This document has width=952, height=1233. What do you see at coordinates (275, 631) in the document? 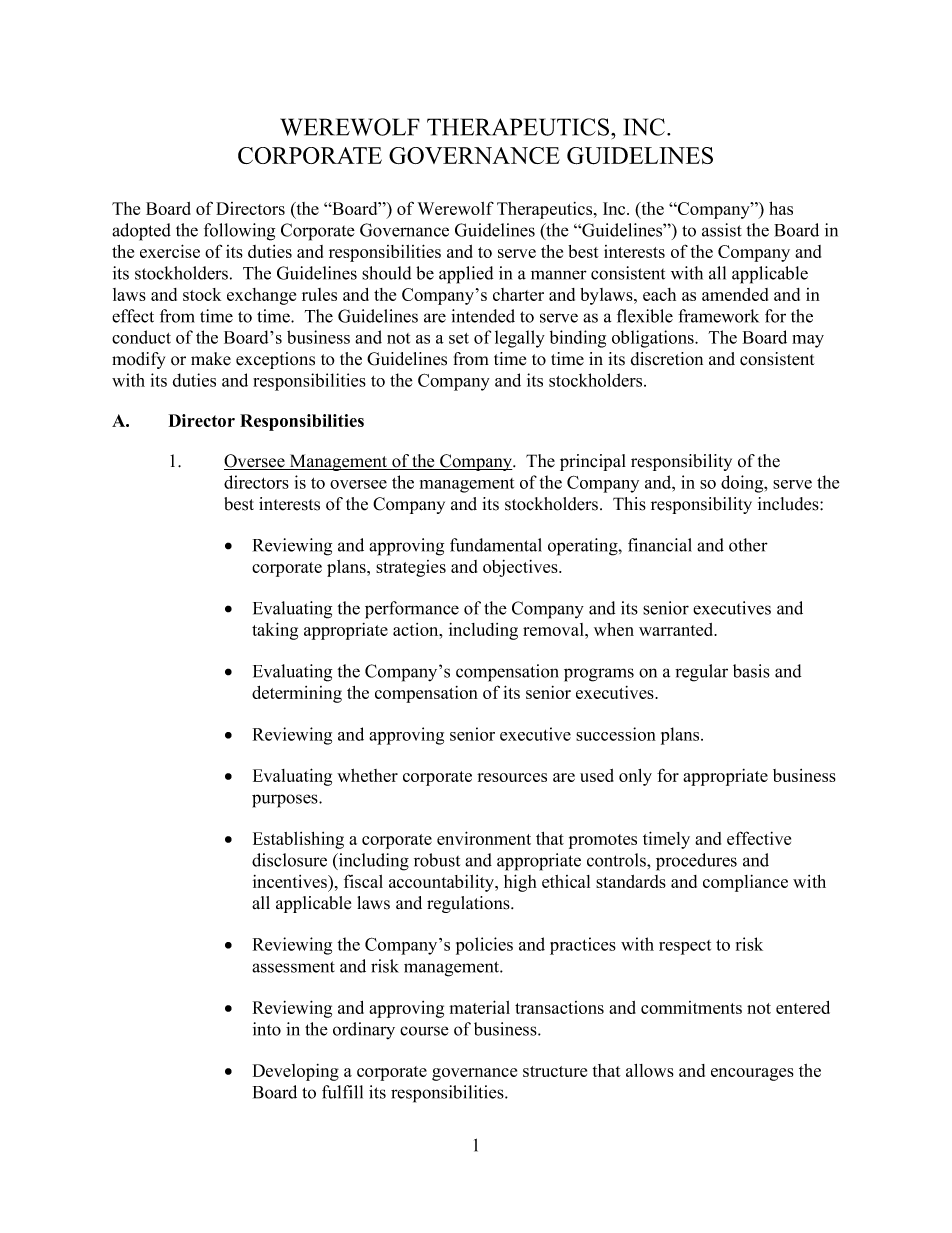
I see `taking` at bounding box center [275, 631].
